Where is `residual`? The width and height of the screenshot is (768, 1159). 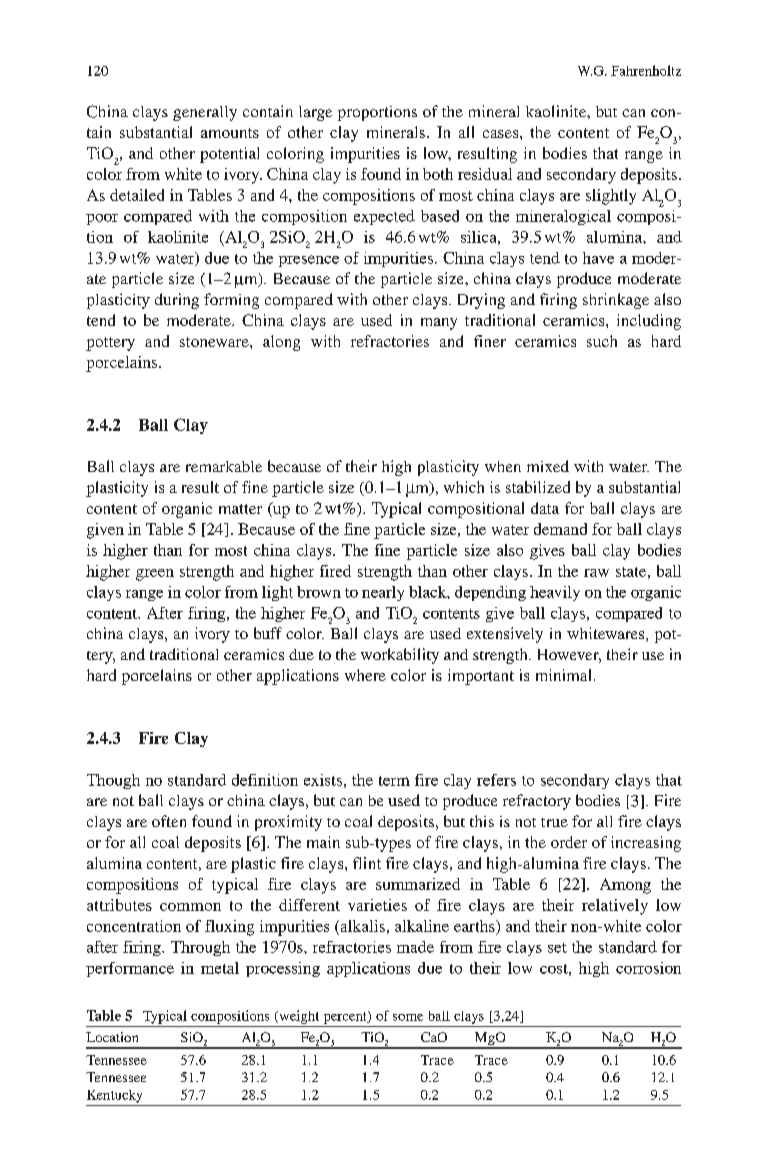 residual is located at coordinates (485, 174).
